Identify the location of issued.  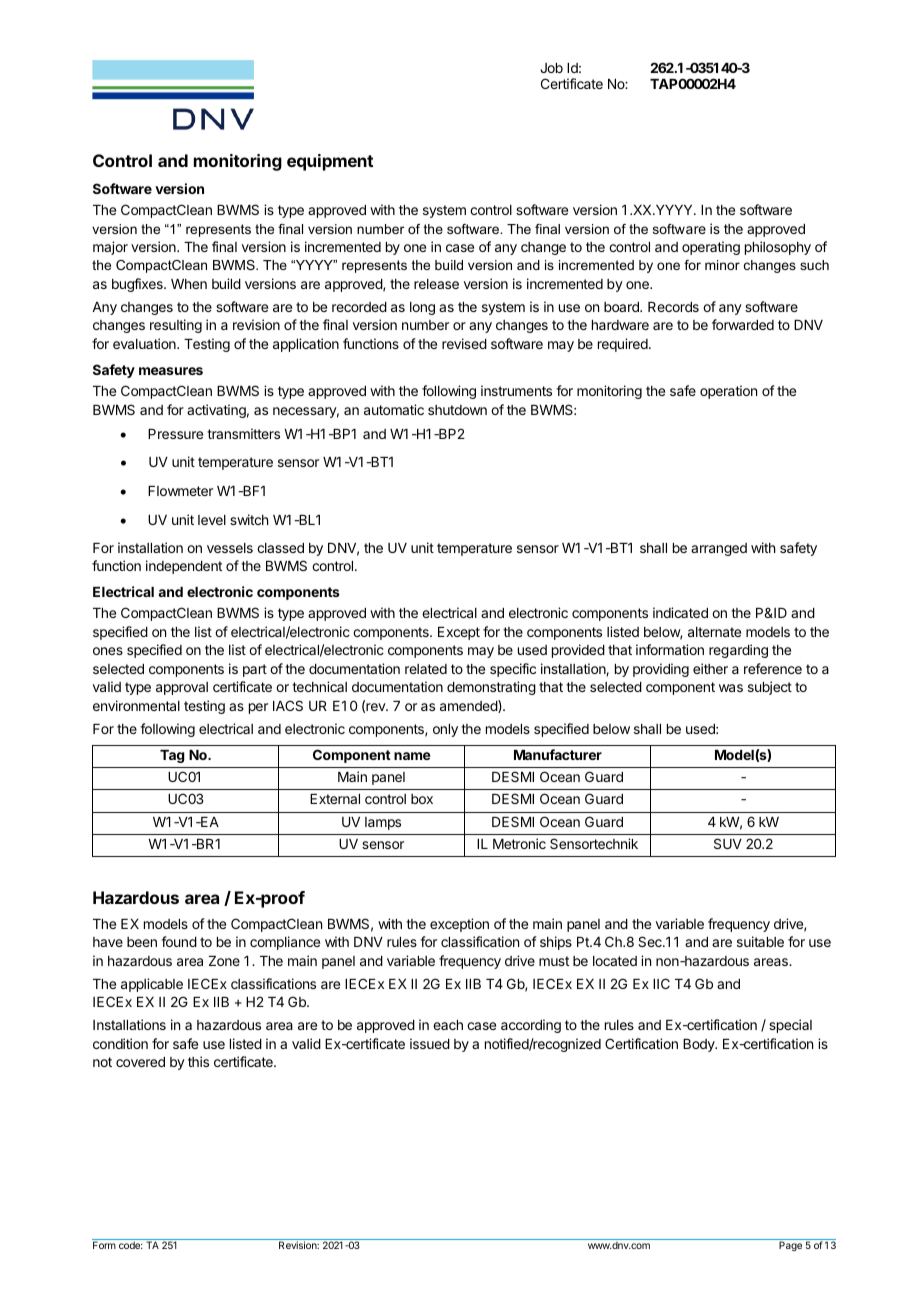
(430, 1043).
